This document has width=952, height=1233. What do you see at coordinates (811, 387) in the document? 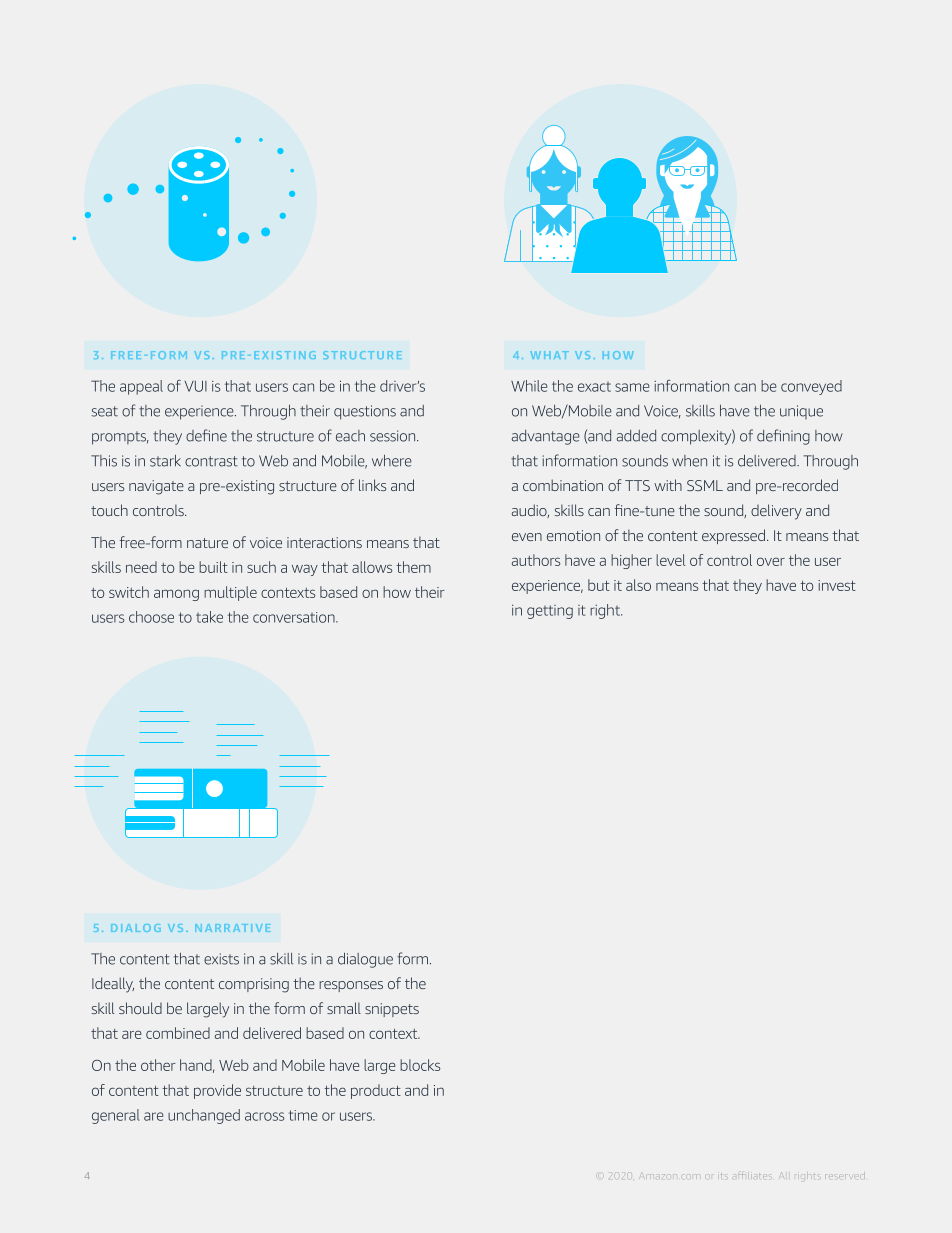
I see `conveyed` at bounding box center [811, 387].
